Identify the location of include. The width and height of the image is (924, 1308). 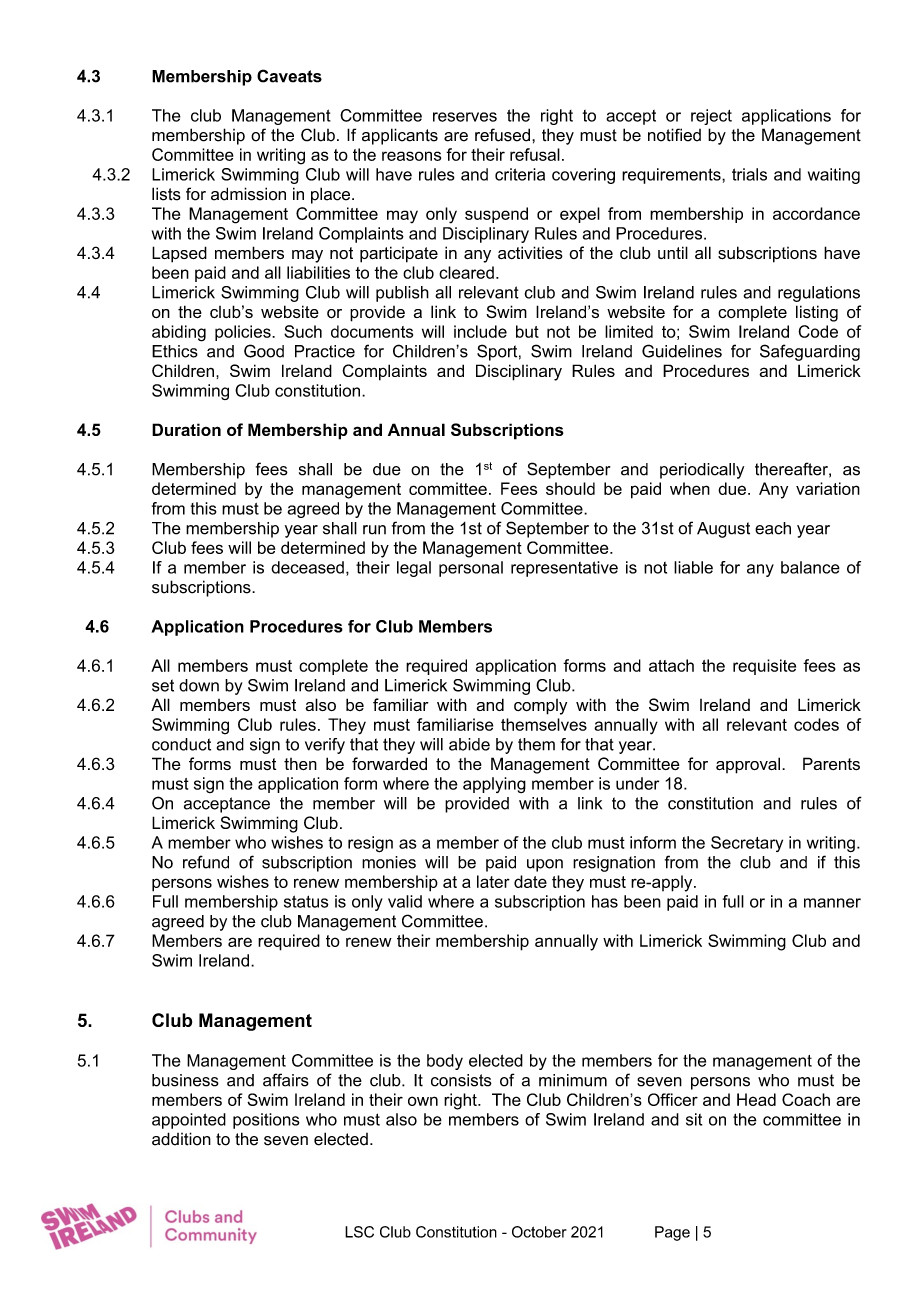
(480, 331).
